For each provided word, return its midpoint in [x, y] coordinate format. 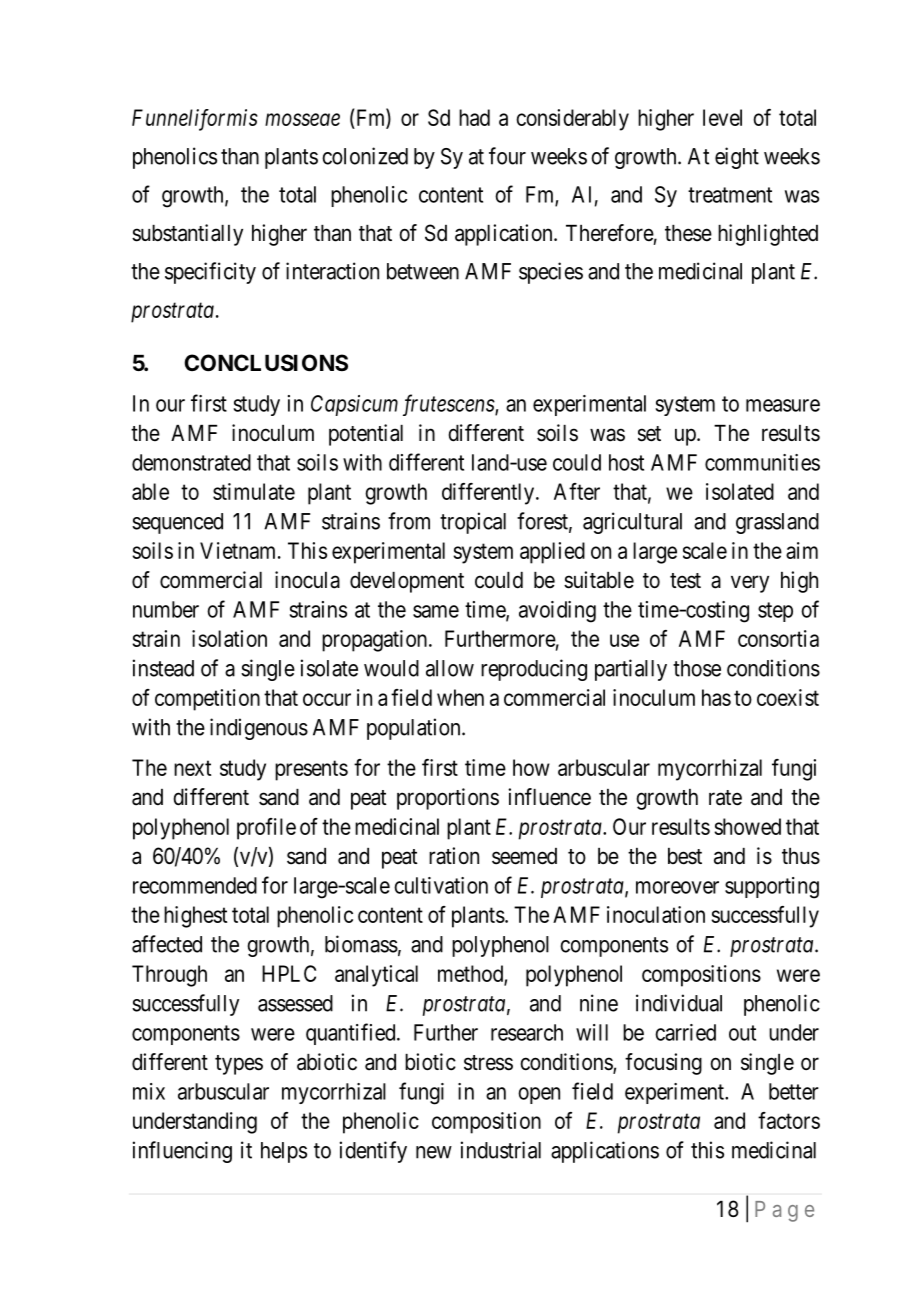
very [750, 584]
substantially [187, 235]
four [507, 156]
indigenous [259, 729]
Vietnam [239, 550]
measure [783, 405]
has [716, 697]
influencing [182, 1152]
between [423, 271]
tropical [473, 523]
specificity [210, 273]
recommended [195, 885]
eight [737, 158]
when [460, 697]
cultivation [441, 885]
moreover [677, 887]
